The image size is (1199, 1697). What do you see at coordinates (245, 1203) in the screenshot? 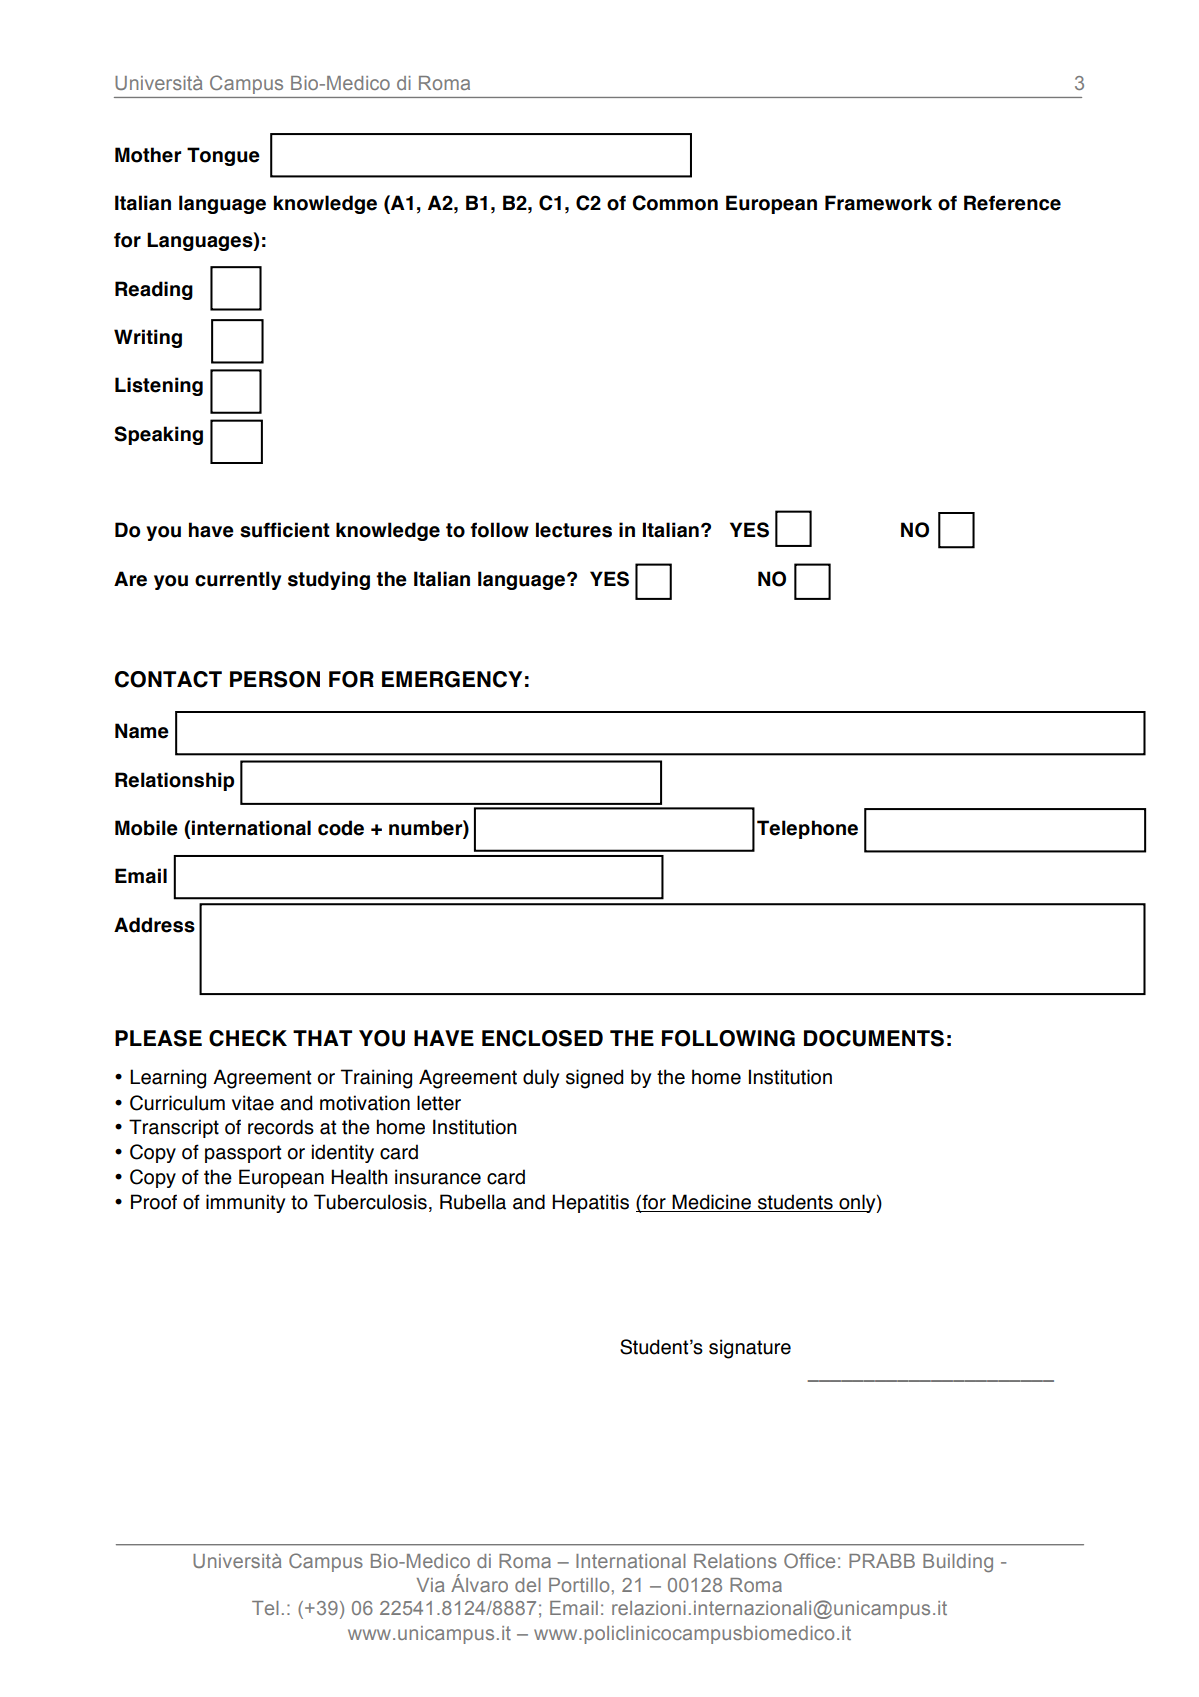
I see `immunity` at bounding box center [245, 1203].
